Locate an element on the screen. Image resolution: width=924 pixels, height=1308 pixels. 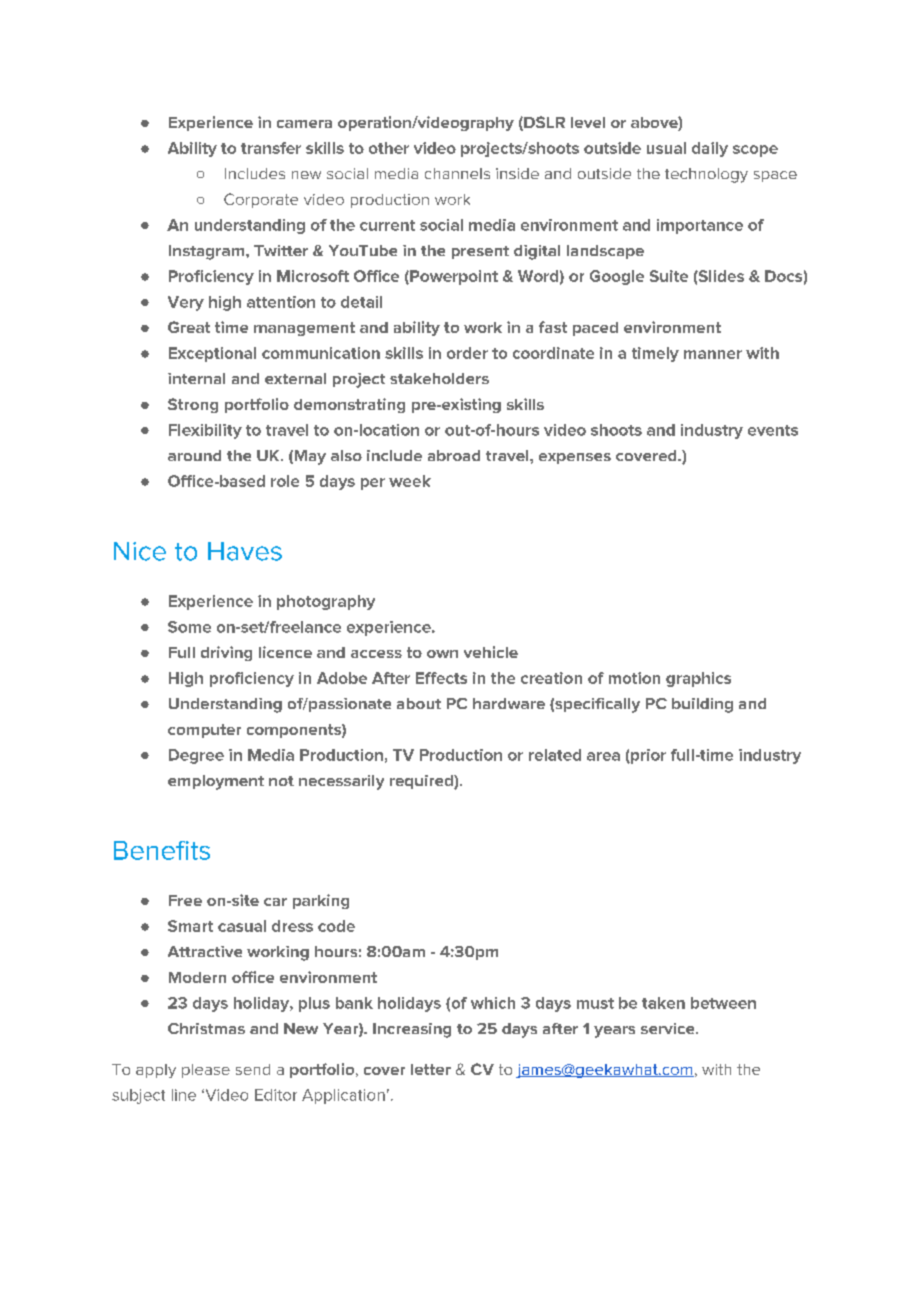
transfer is located at coordinates (271, 148).
